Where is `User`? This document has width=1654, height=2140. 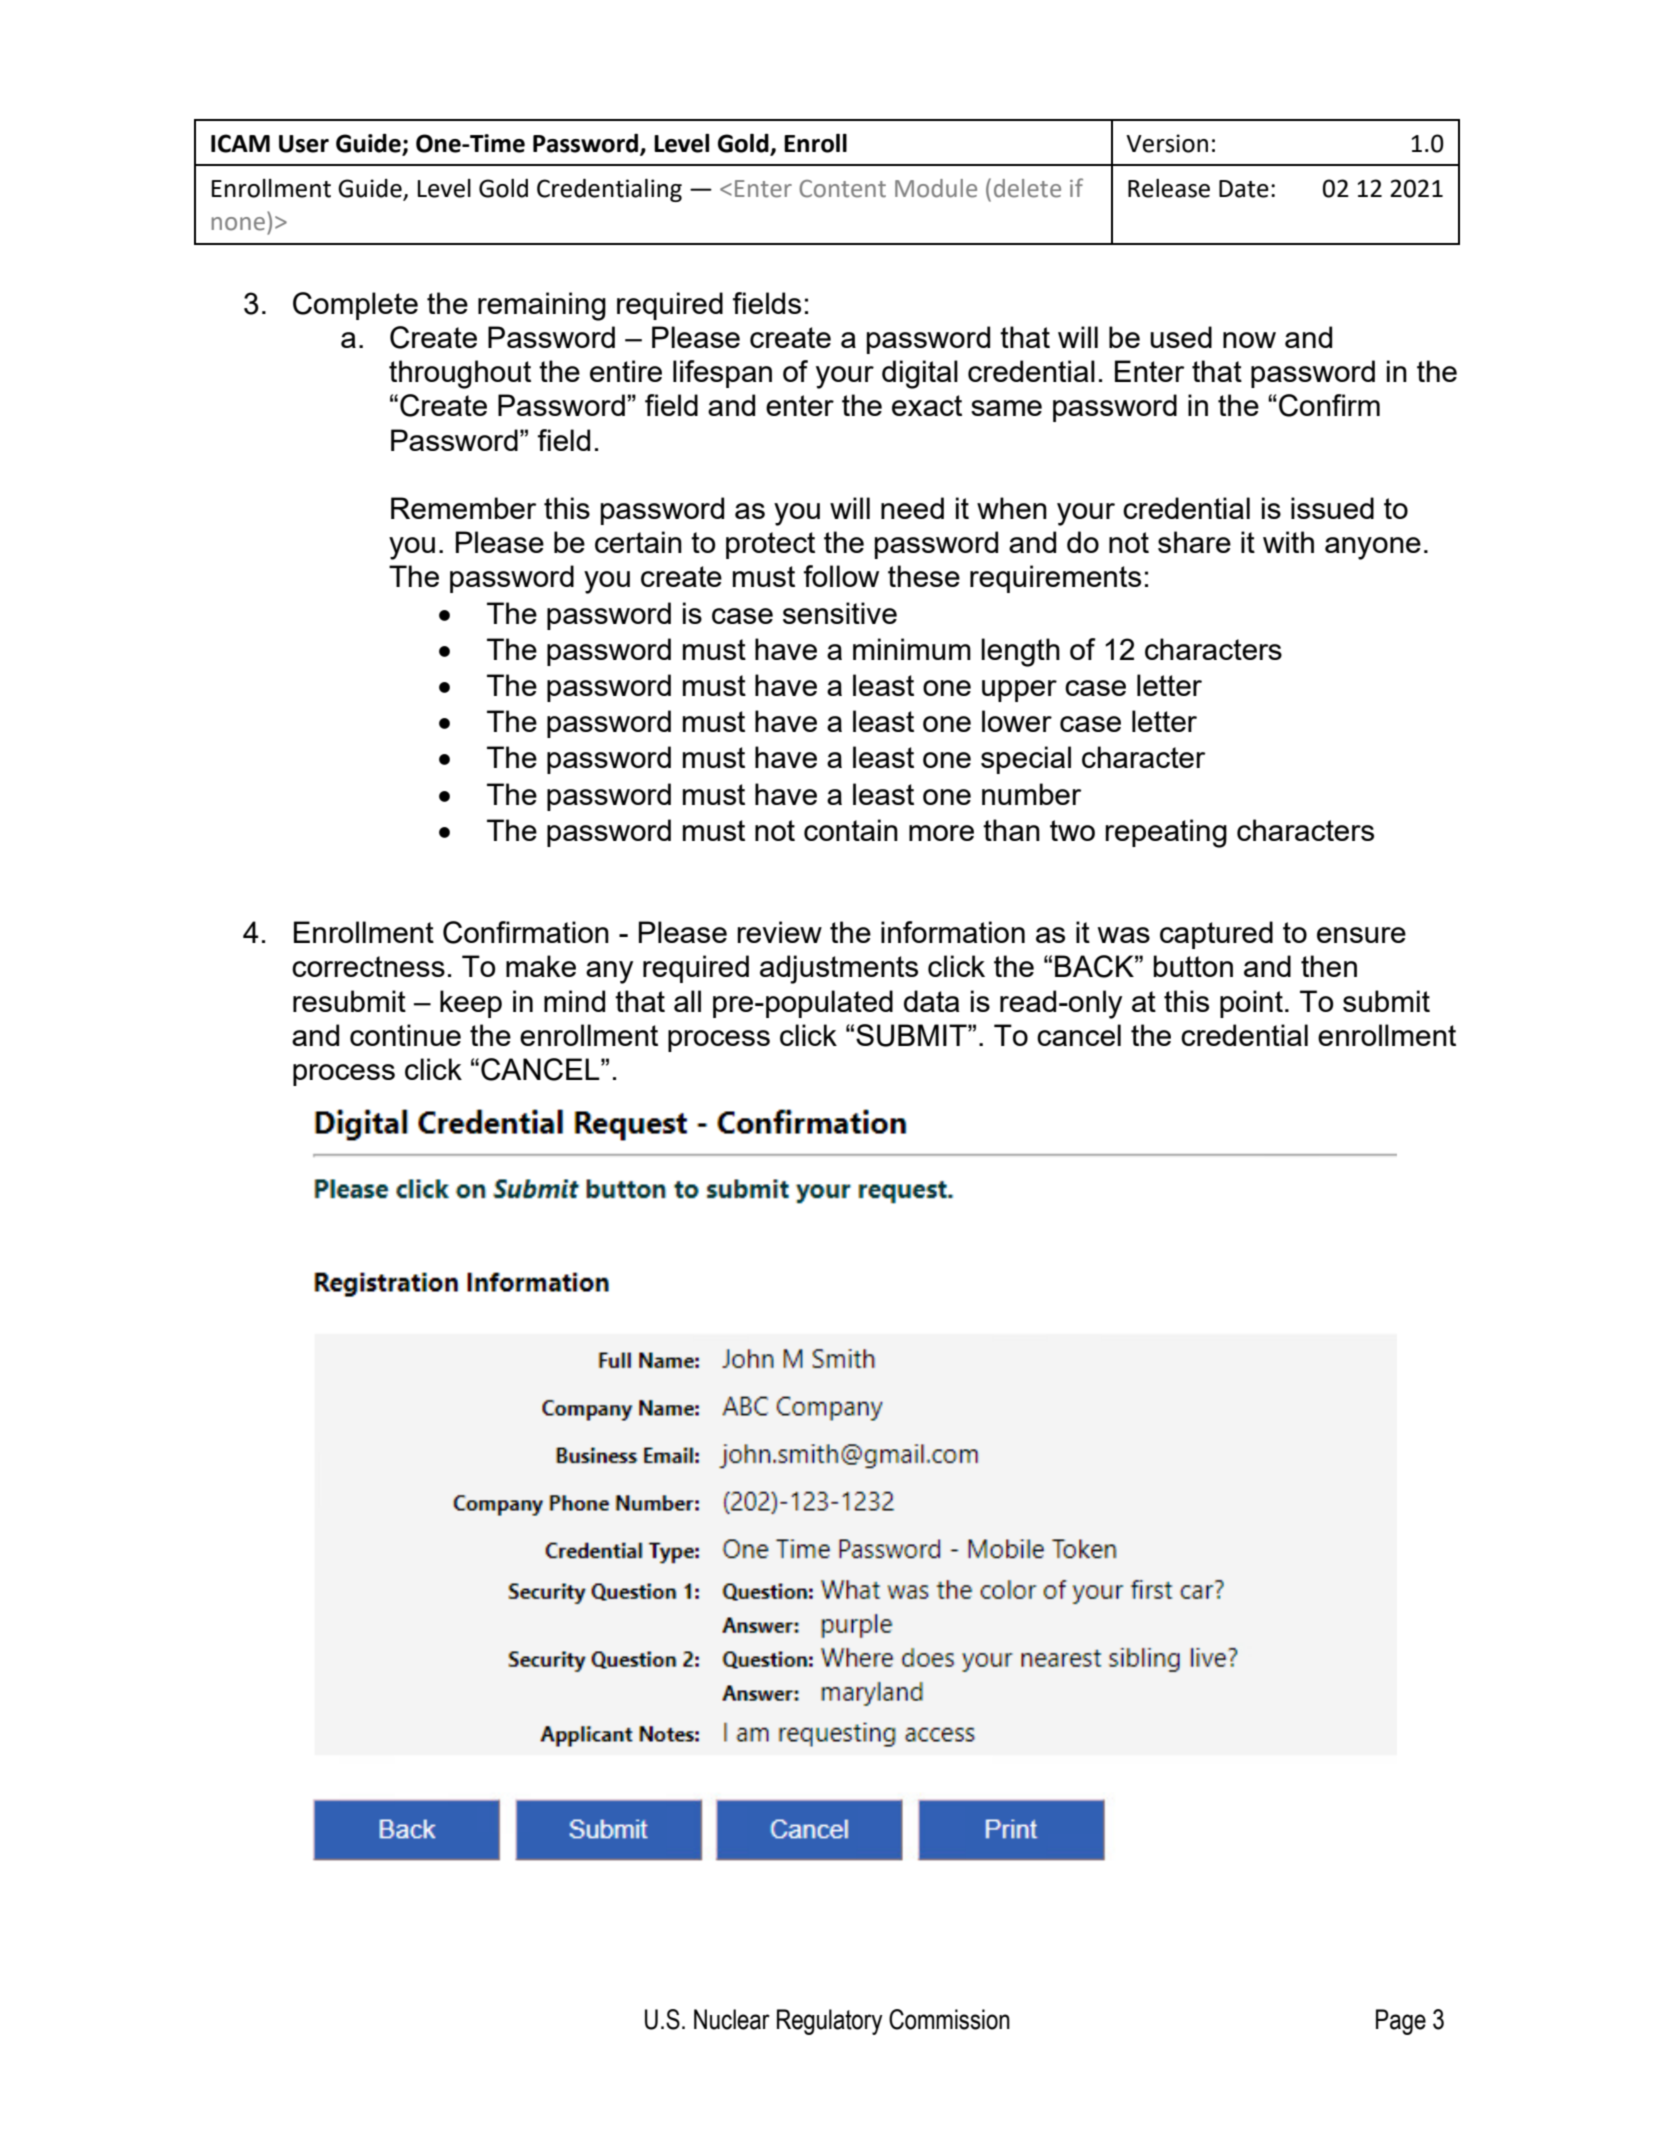 User is located at coordinates (304, 144).
